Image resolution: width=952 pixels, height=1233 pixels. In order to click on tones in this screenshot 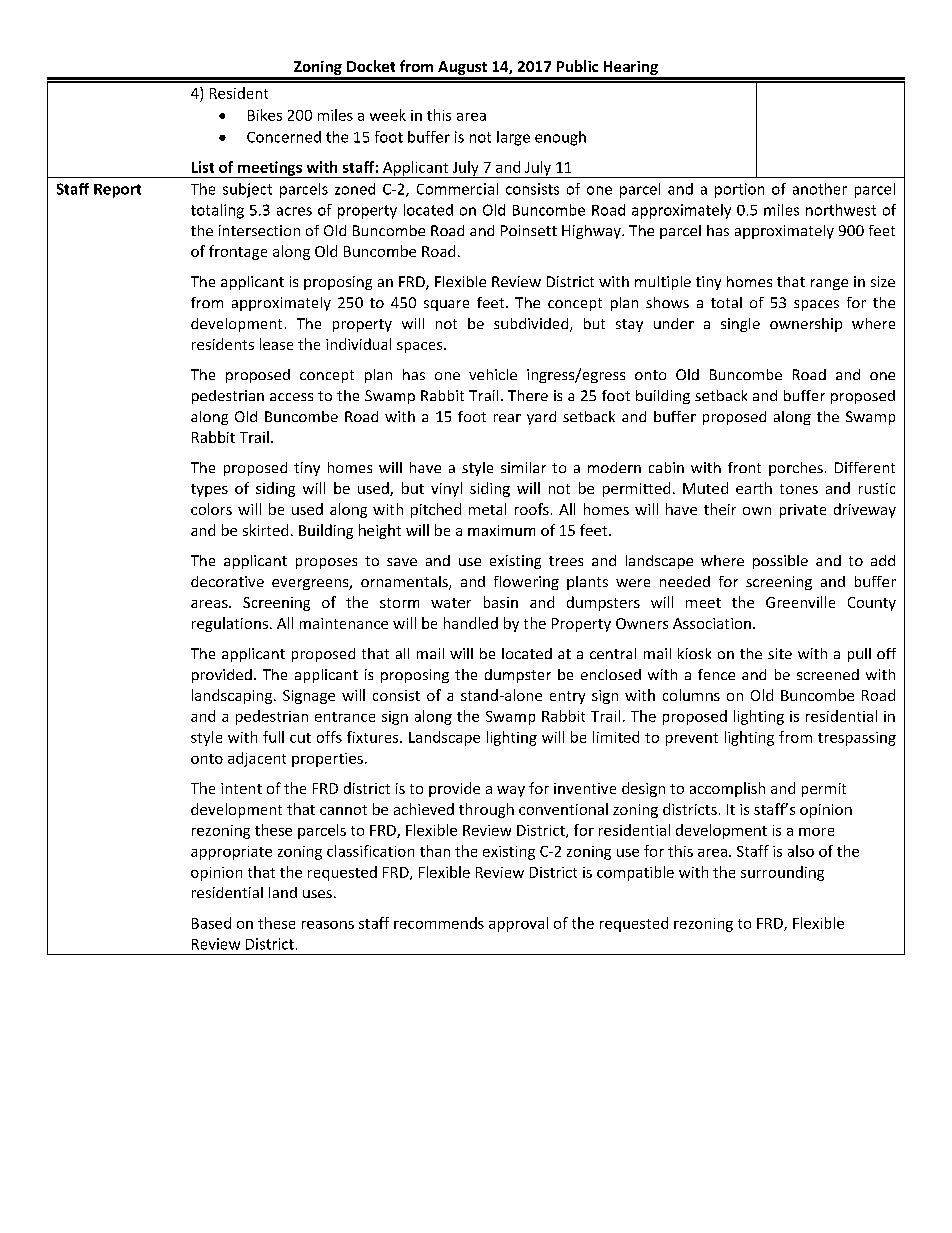, I will do `click(799, 489)`.
